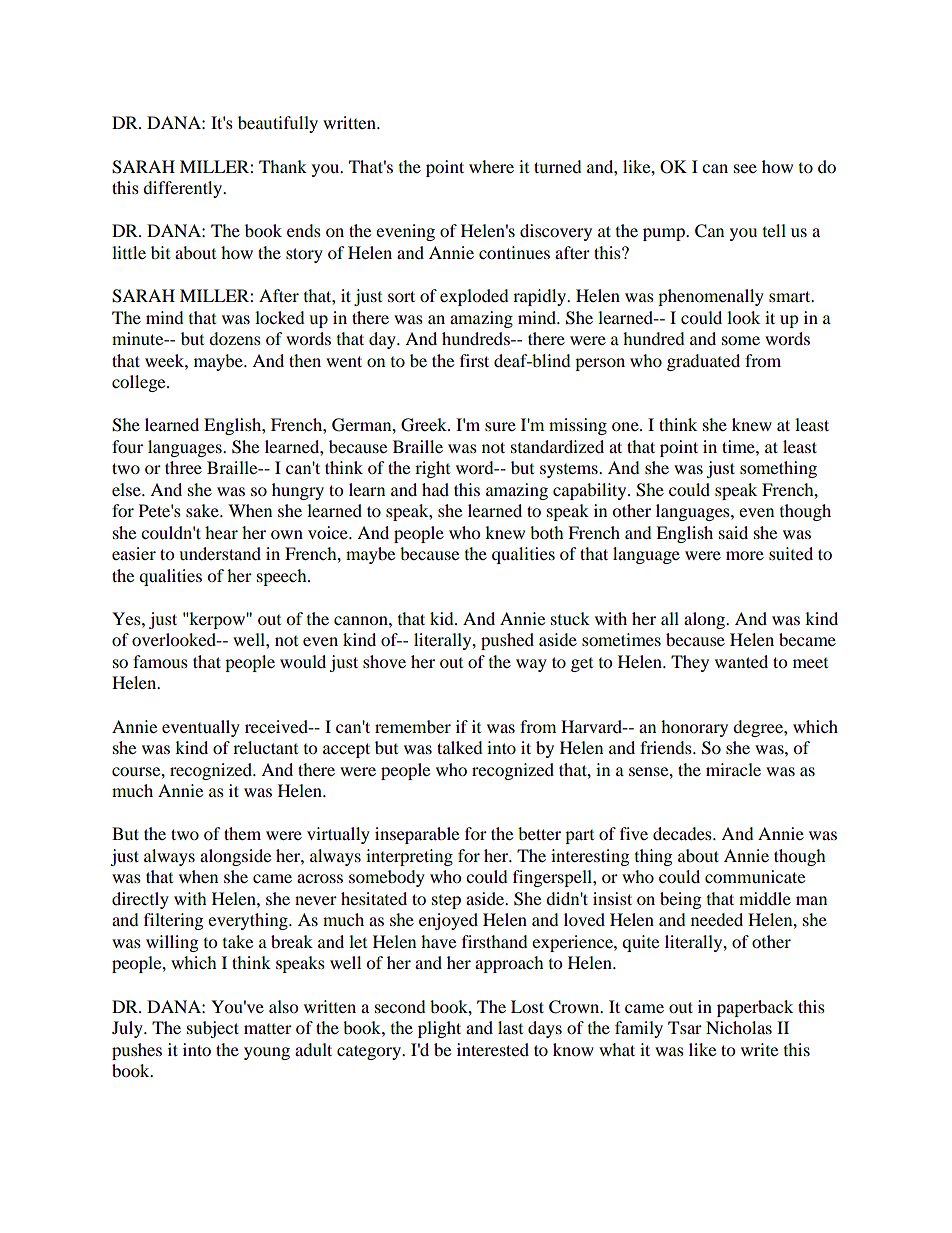 The image size is (952, 1233). I want to click on exploded, so click(474, 297).
